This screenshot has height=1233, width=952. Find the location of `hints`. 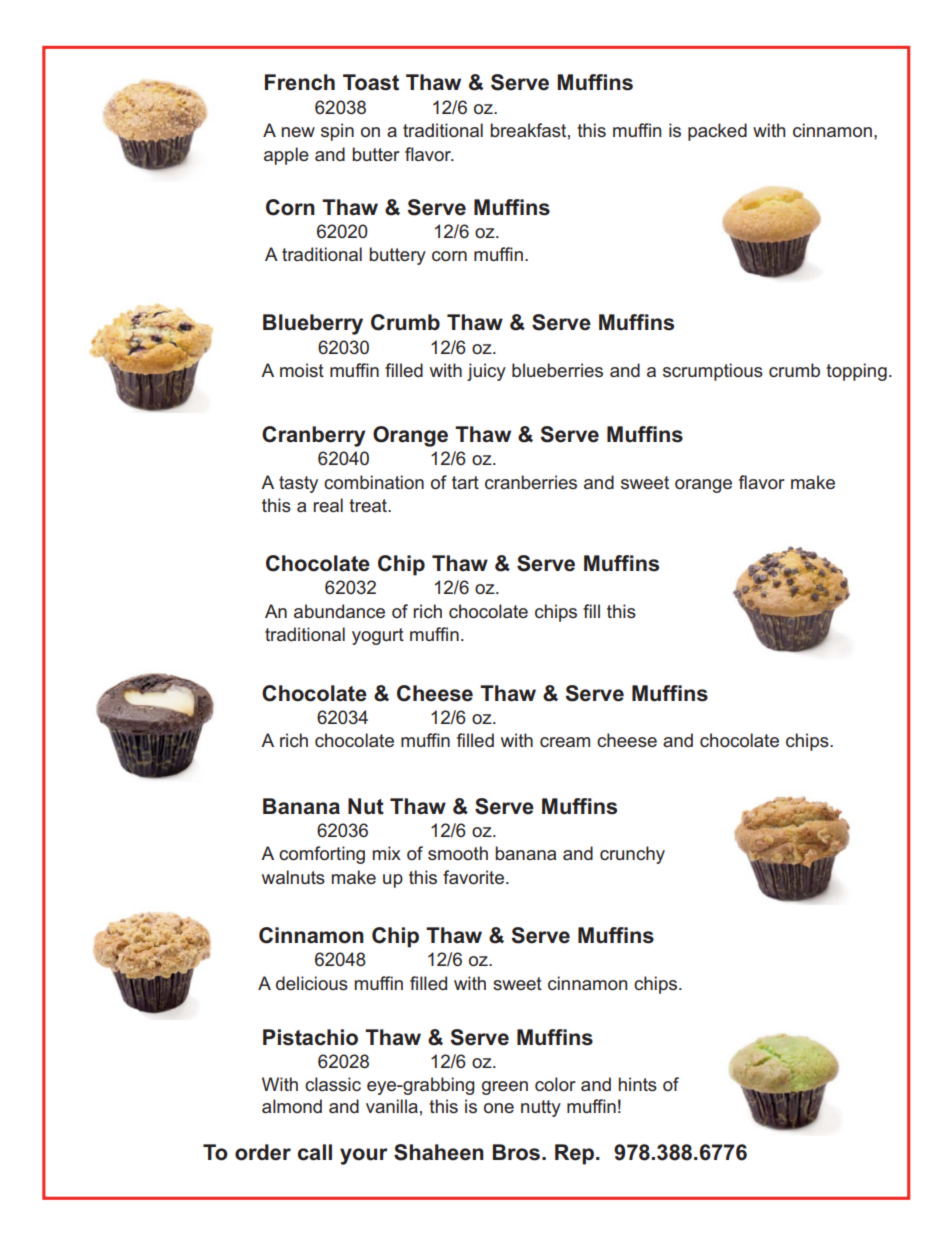

hints is located at coordinates (638, 1084).
